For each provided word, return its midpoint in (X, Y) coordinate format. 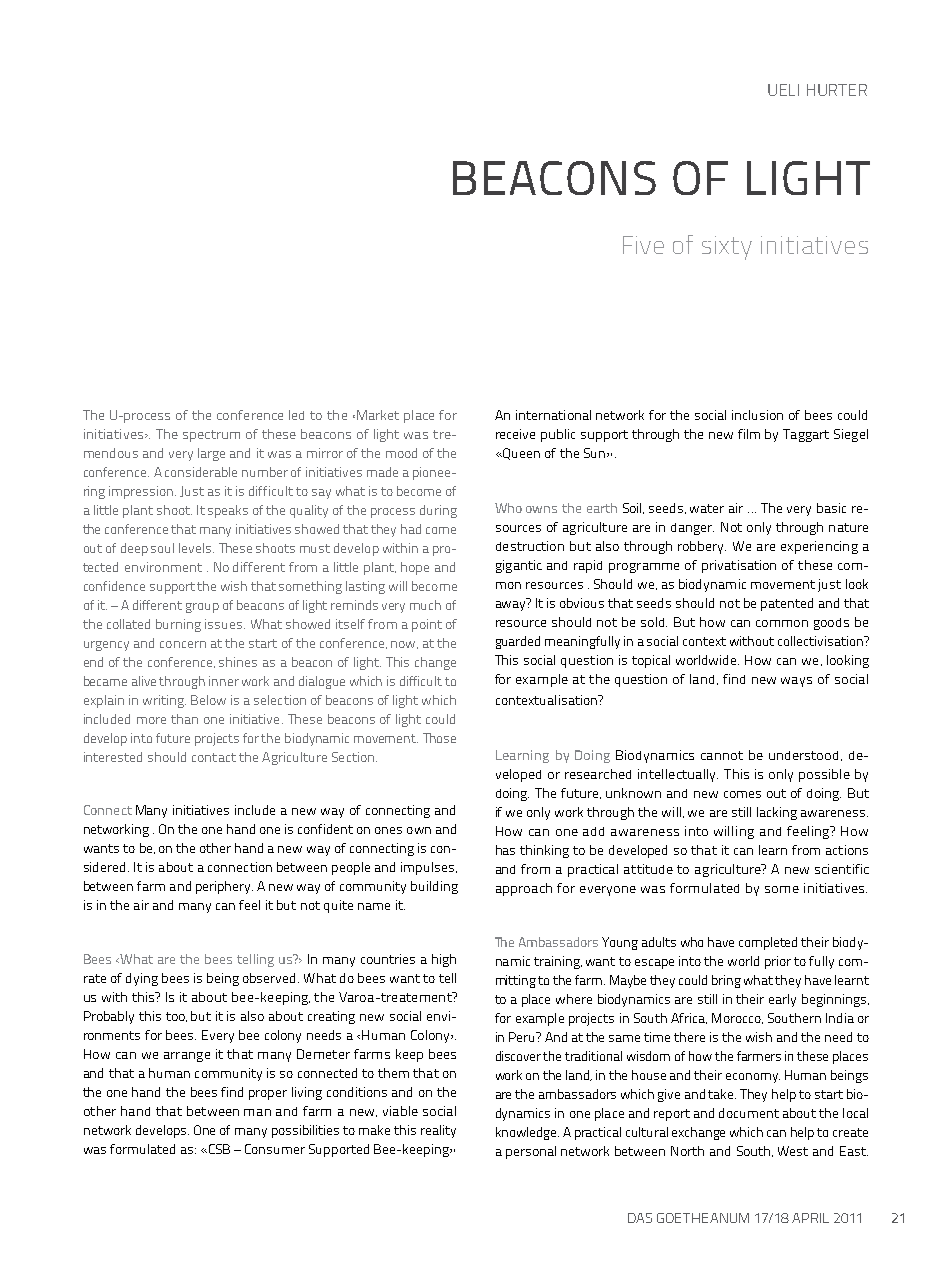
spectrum (211, 436)
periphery (224, 887)
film (749, 434)
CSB (218, 1149)
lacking (777, 813)
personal (531, 1152)
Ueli (783, 90)
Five (643, 245)
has (505, 850)
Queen (520, 454)
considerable (201, 472)
